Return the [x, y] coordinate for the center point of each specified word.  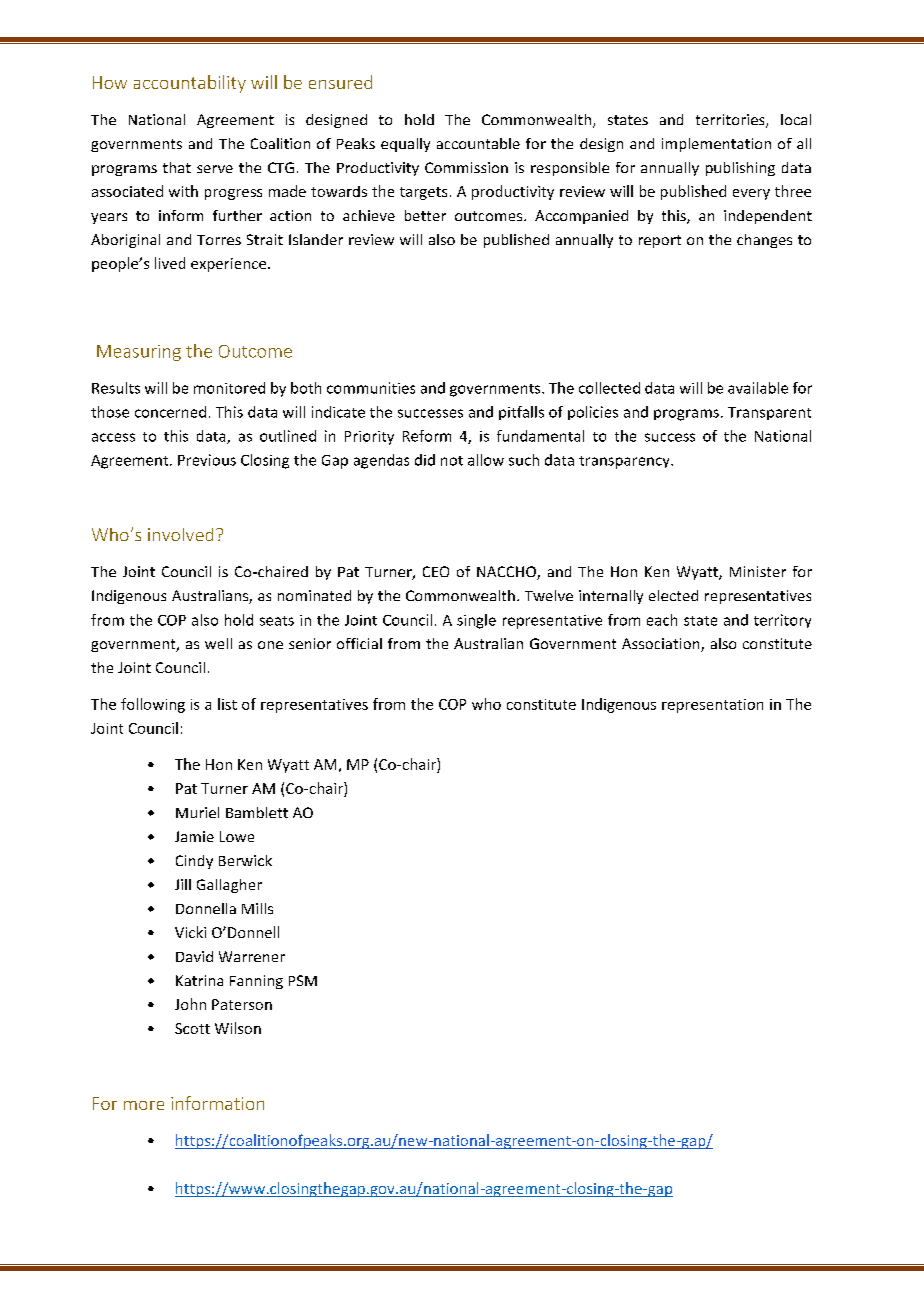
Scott [192, 1028]
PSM [303, 980]
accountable [478, 143]
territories [731, 121]
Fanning [256, 982]
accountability [190, 84]
